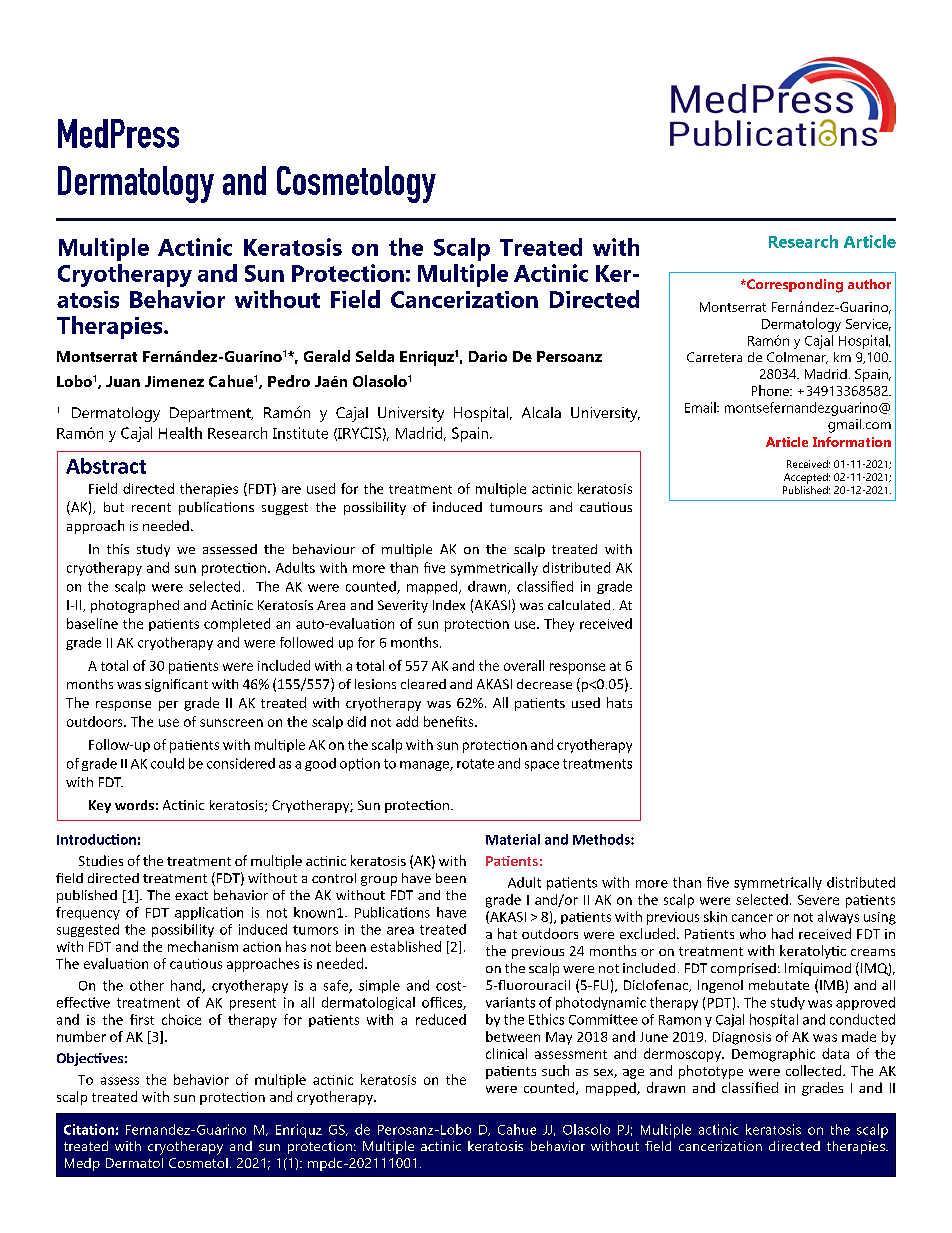  What do you see at coordinates (174, 381) in the document?
I see `Jimenez` at bounding box center [174, 381].
